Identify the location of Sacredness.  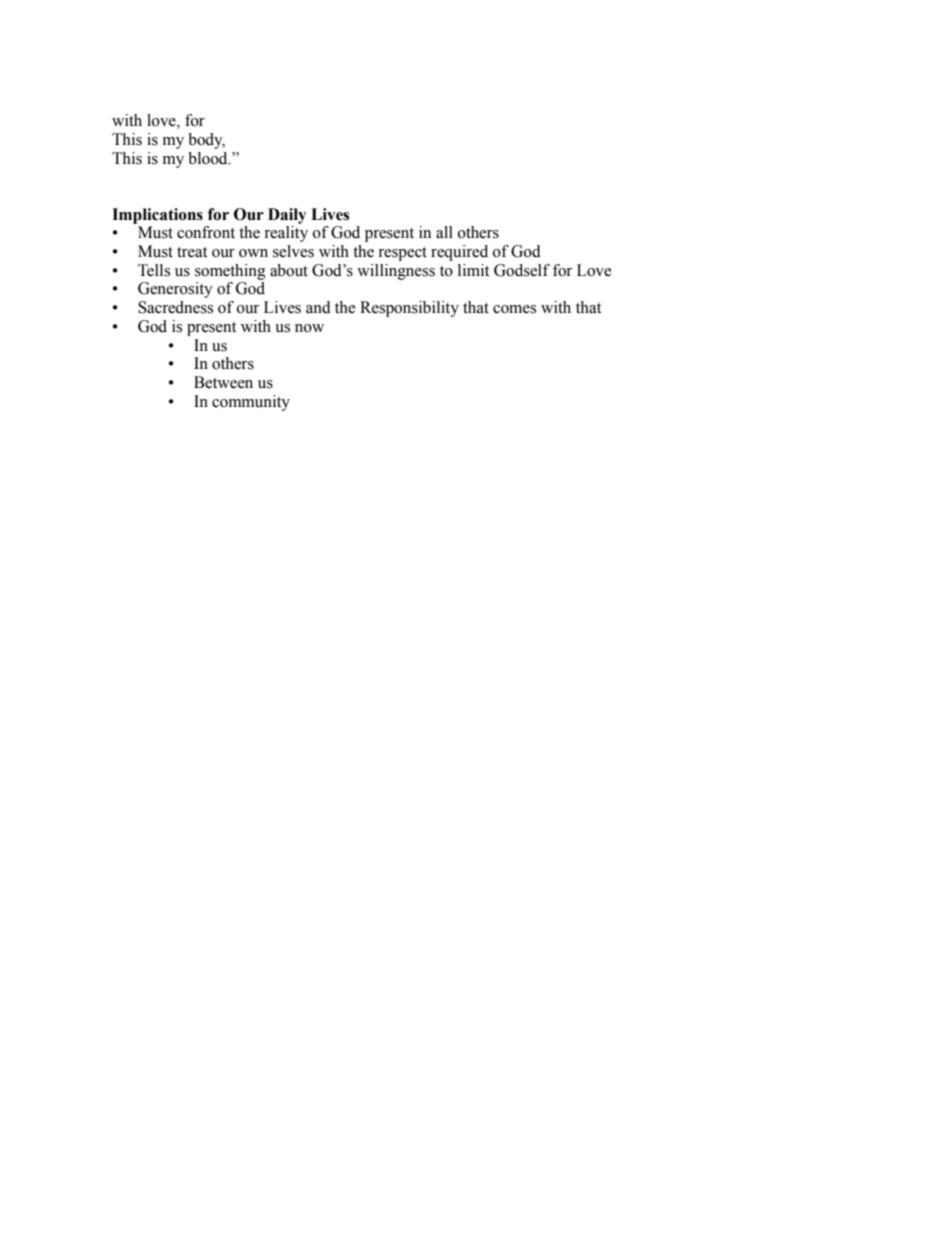
(175, 307).
